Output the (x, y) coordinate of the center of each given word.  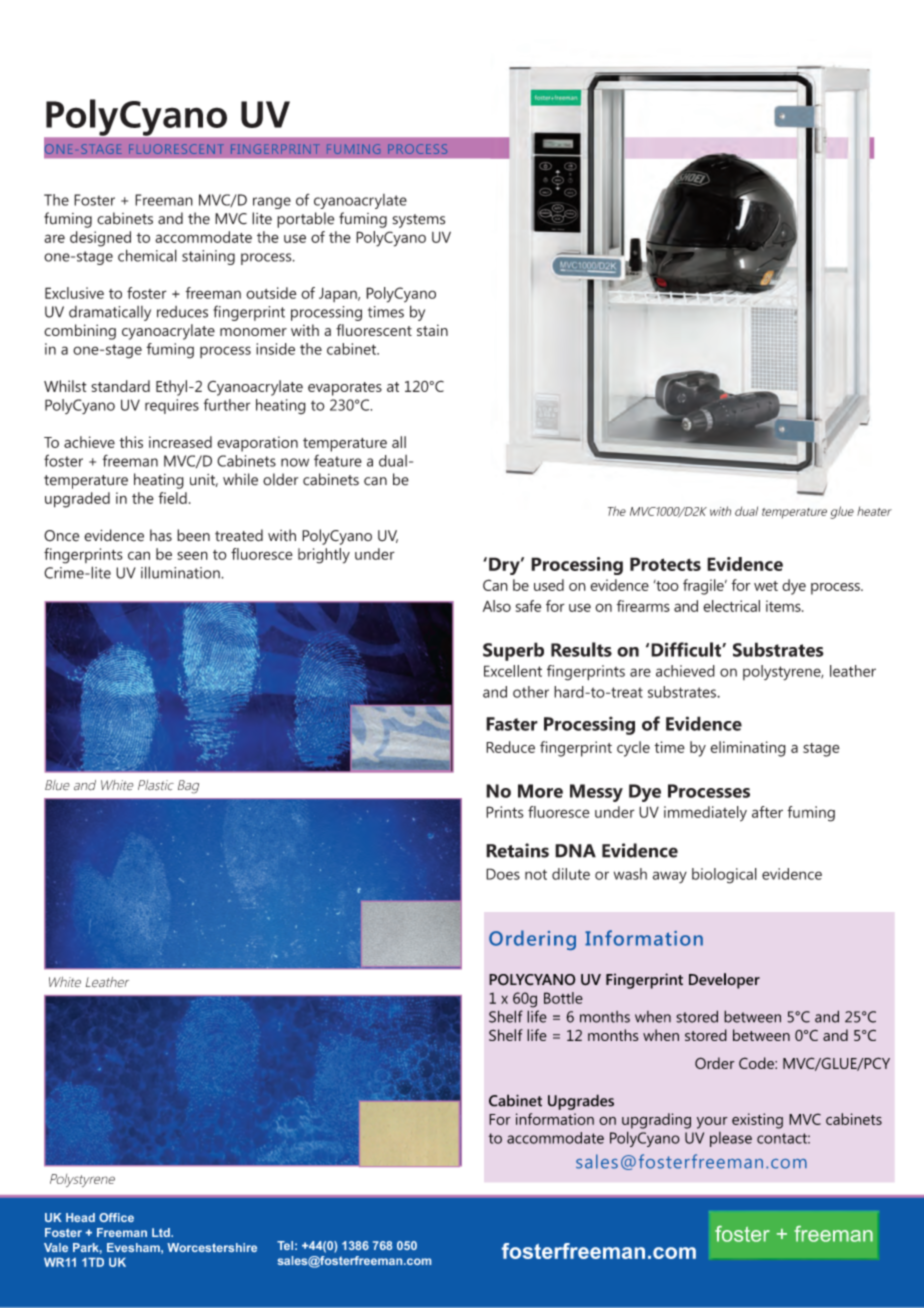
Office (116, 1217)
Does (503, 874)
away (669, 877)
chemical (147, 255)
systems (418, 221)
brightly (324, 556)
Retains (517, 850)
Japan (339, 294)
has (161, 535)
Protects (665, 564)
